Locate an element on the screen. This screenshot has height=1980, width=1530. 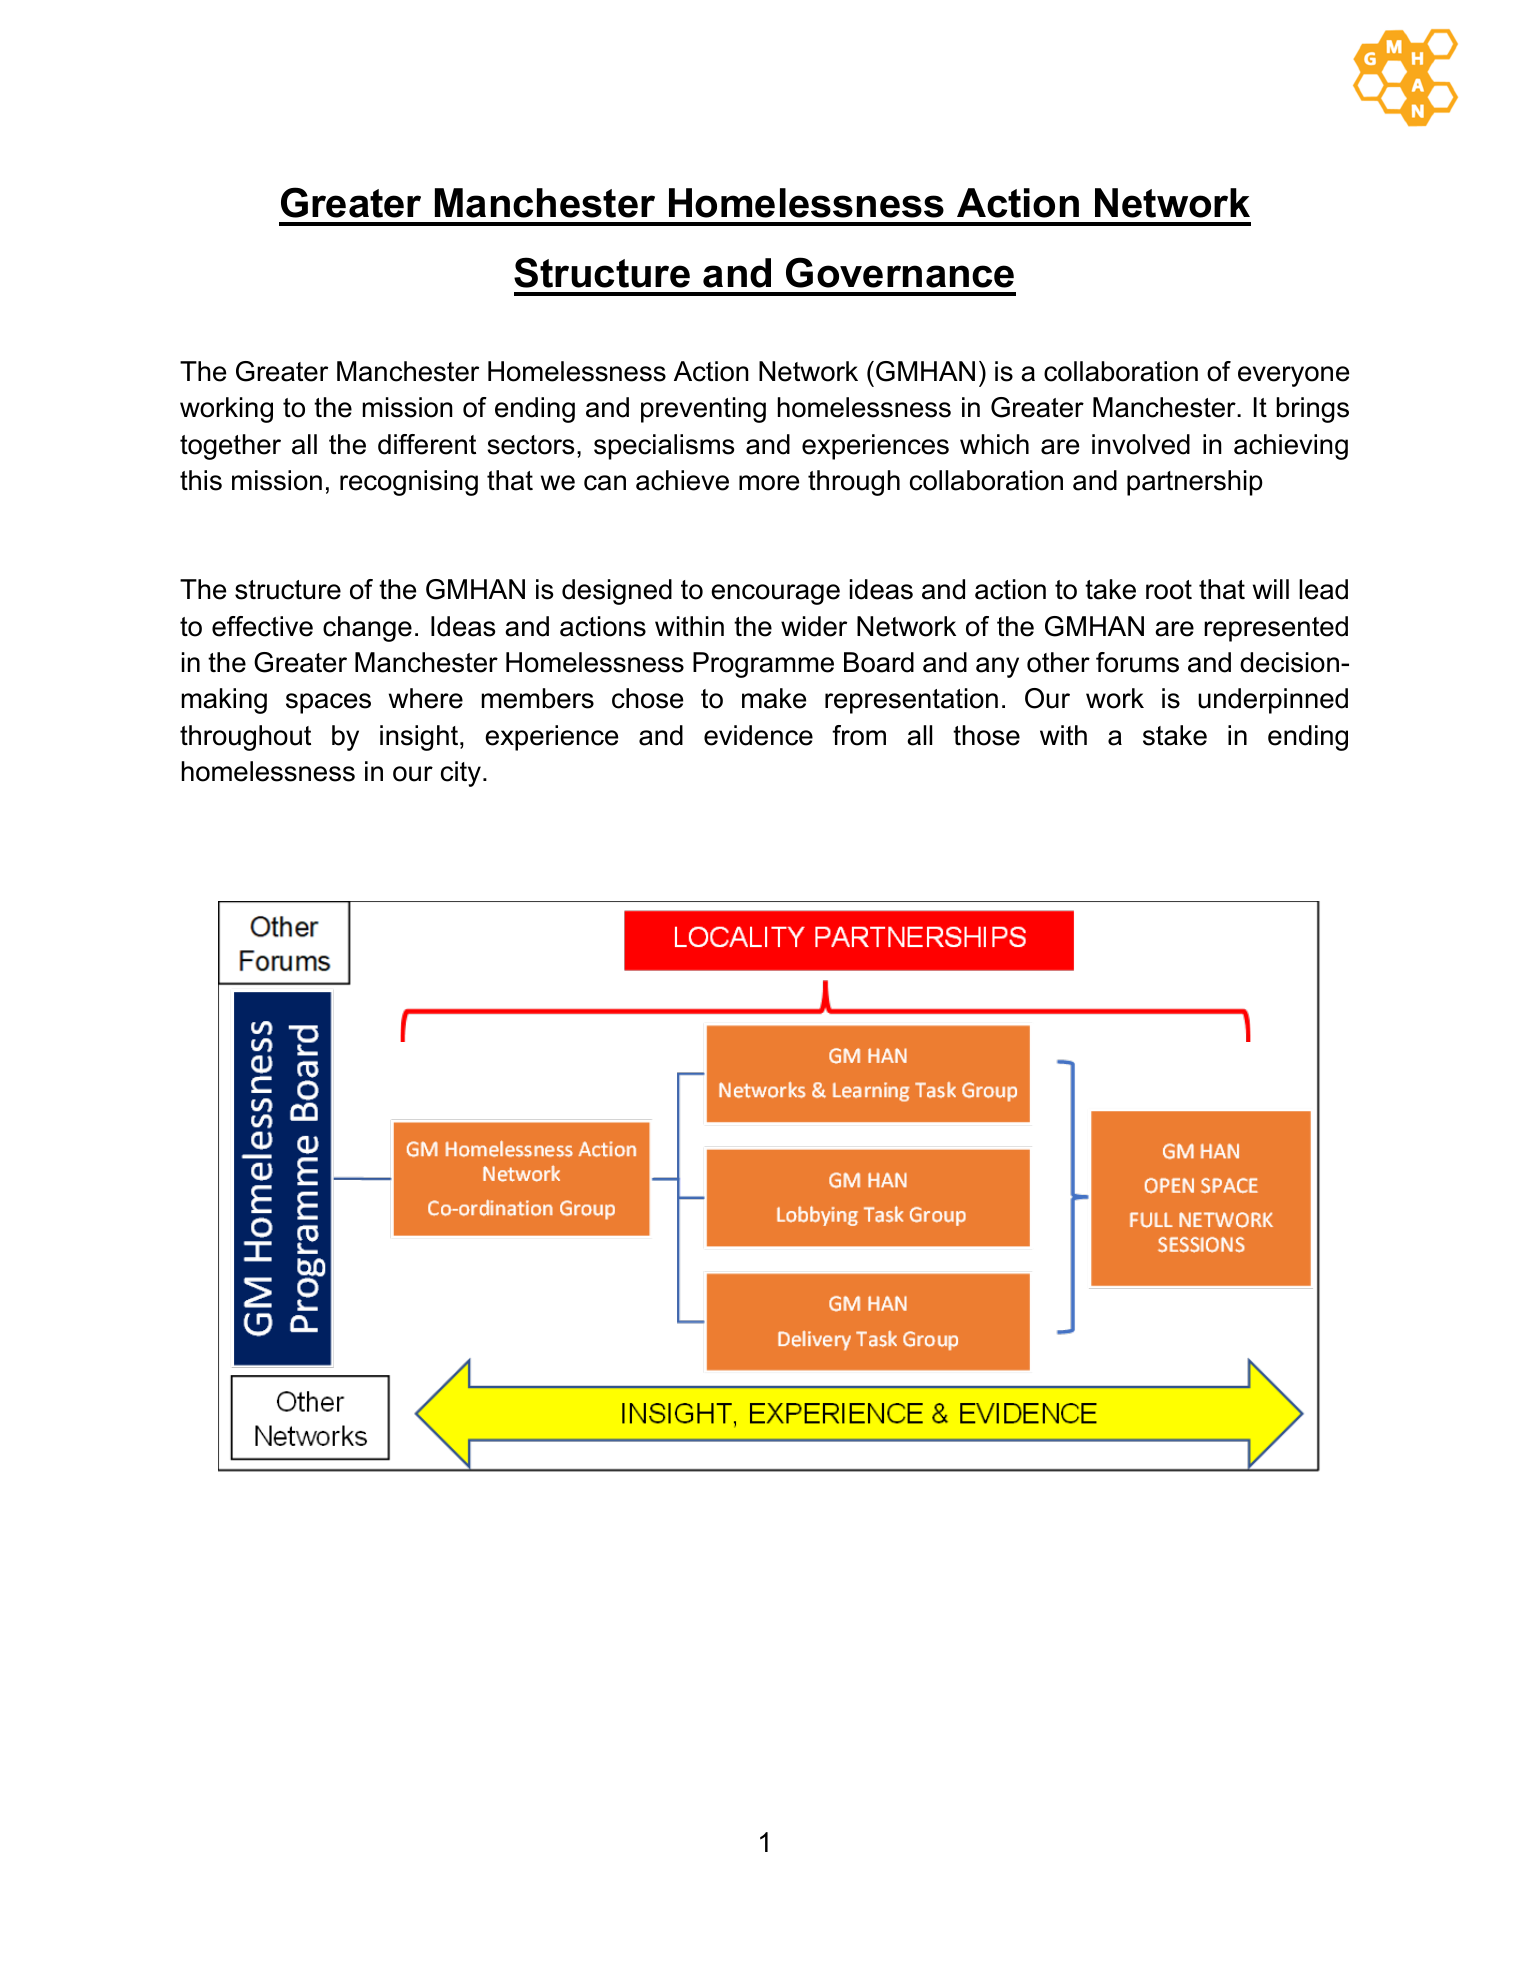
recognising is located at coordinates (409, 483).
